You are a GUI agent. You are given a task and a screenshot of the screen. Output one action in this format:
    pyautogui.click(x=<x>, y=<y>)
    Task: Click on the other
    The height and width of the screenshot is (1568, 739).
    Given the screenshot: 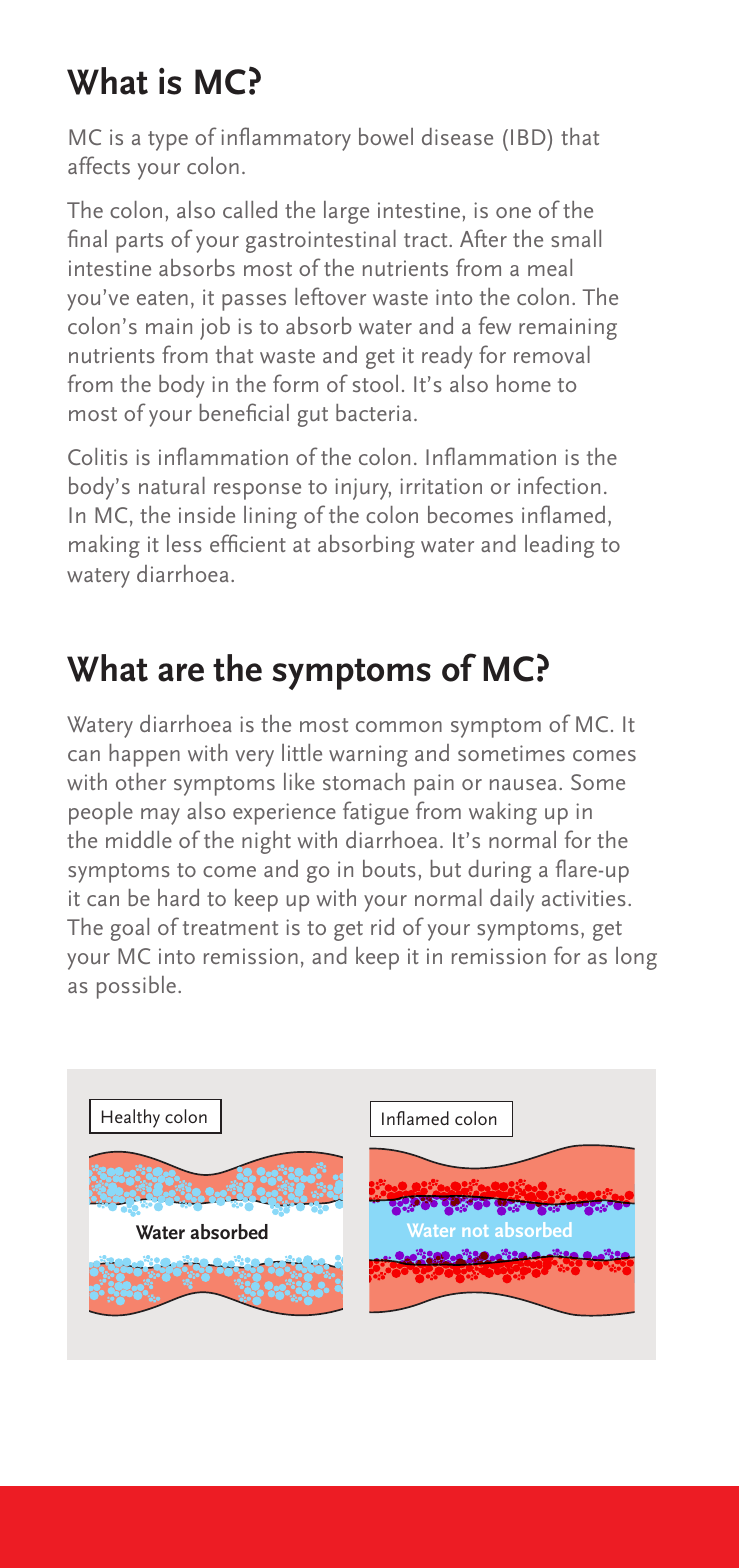 What is the action you would take?
    pyautogui.click(x=141, y=781)
